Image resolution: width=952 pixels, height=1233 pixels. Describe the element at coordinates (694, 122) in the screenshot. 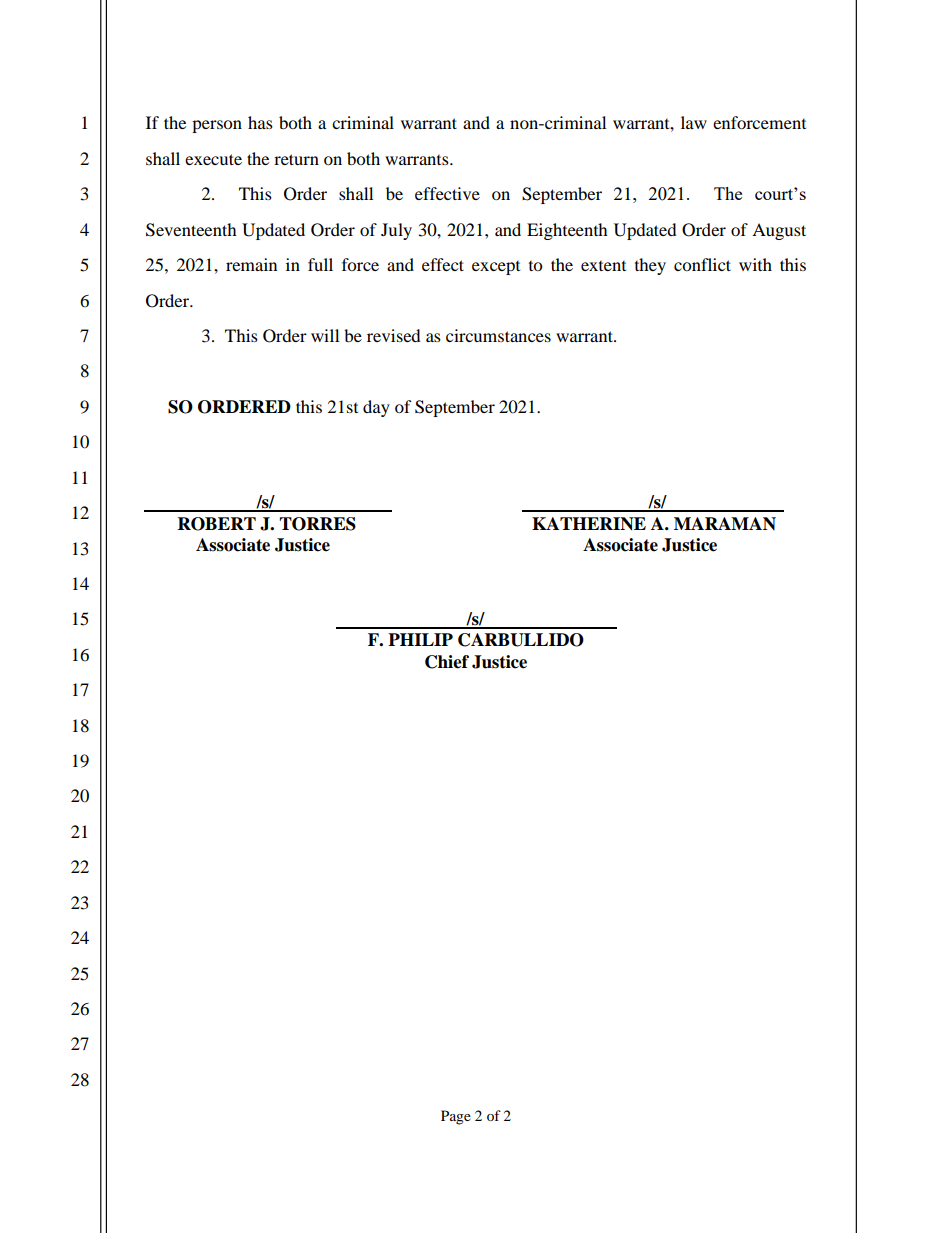

I see `law` at that location.
